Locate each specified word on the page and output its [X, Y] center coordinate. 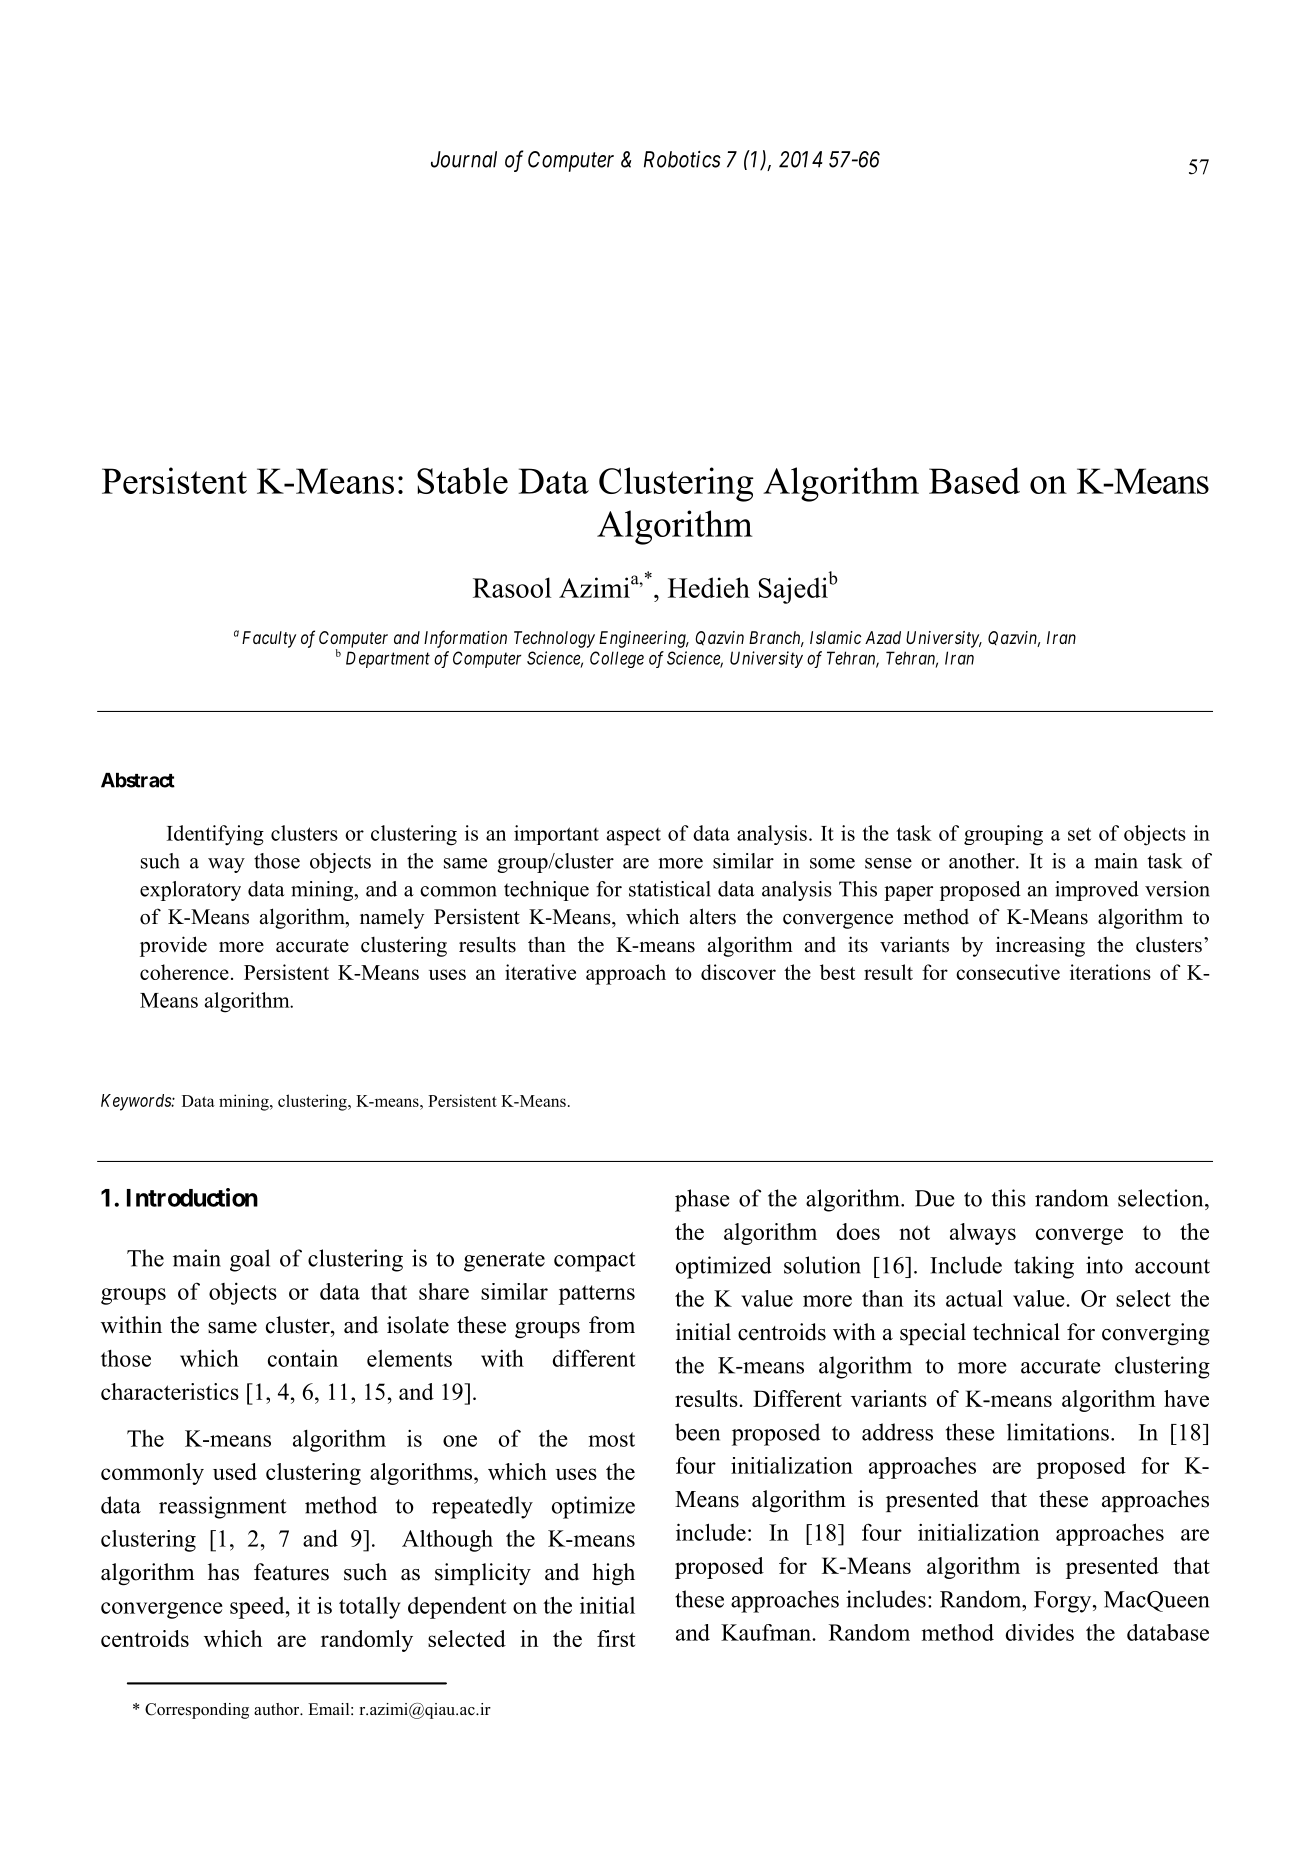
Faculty [269, 639]
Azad [883, 637]
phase [702, 1200]
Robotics [682, 159]
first [616, 1638]
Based [974, 480]
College [617, 659]
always [983, 1234]
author [278, 1709]
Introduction [192, 1197]
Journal [464, 159]
